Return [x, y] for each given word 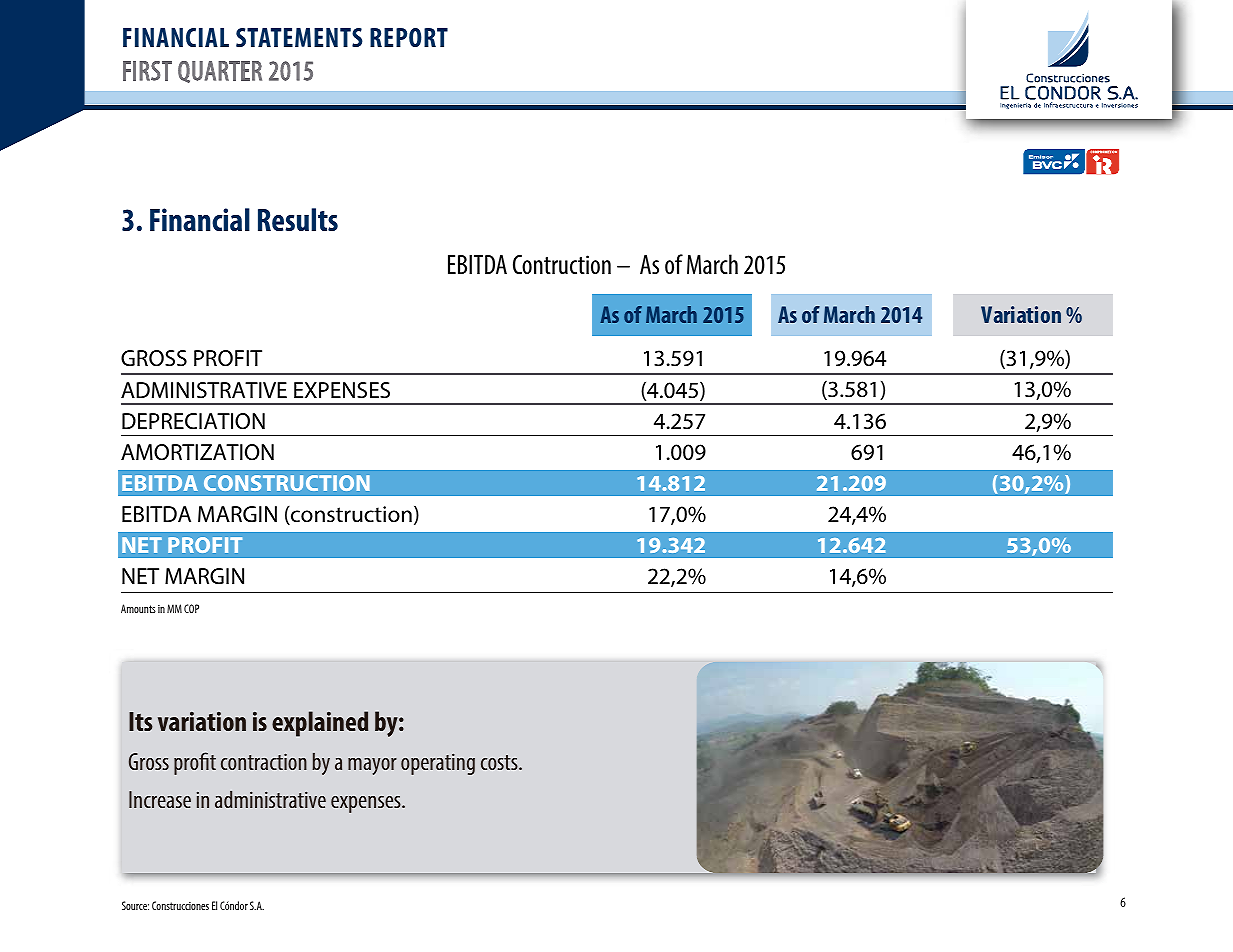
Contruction [562, 264]
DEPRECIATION [193, 421]
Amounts [138, 608]
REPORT [409, 37]
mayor [372, 766]
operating [438, 764]
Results [298, 219]
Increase [160, 799]
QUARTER [220, 72]
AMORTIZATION [197, 452]
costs [500, 762]
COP [191, 608]
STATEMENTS [299, 37]
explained [320, 724]
